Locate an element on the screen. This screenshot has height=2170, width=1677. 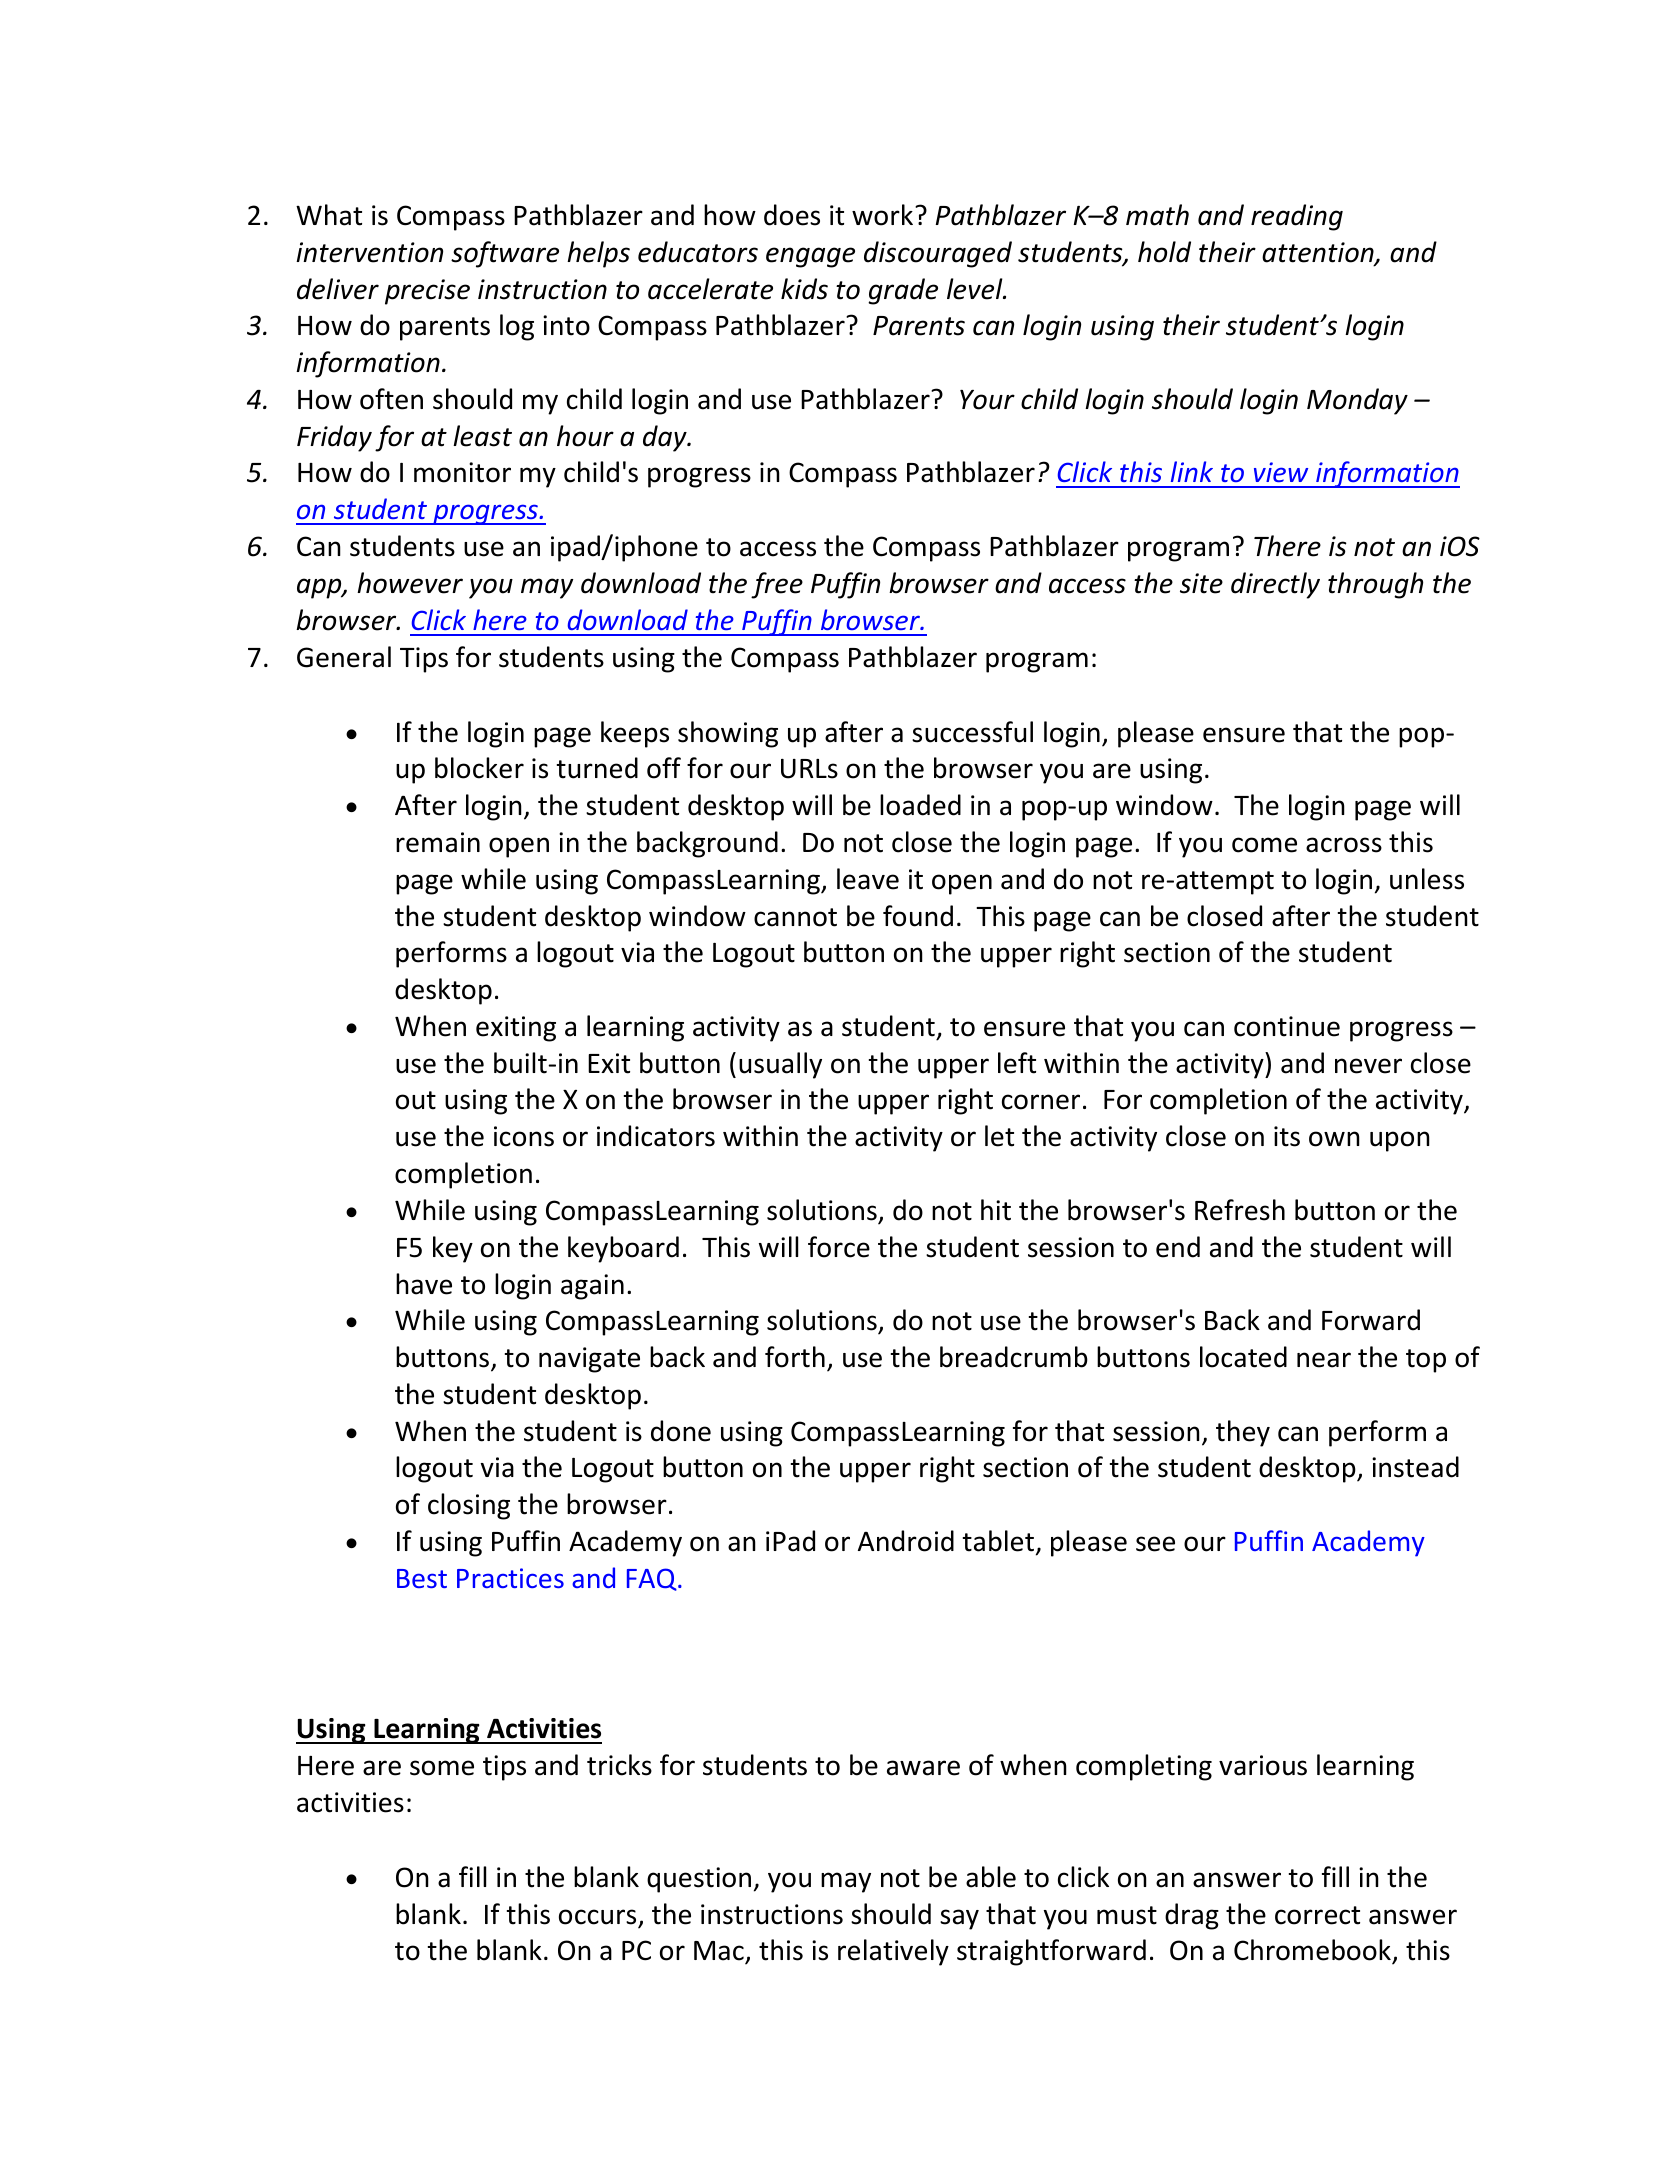
precise is located at coordinates (427, 292).
